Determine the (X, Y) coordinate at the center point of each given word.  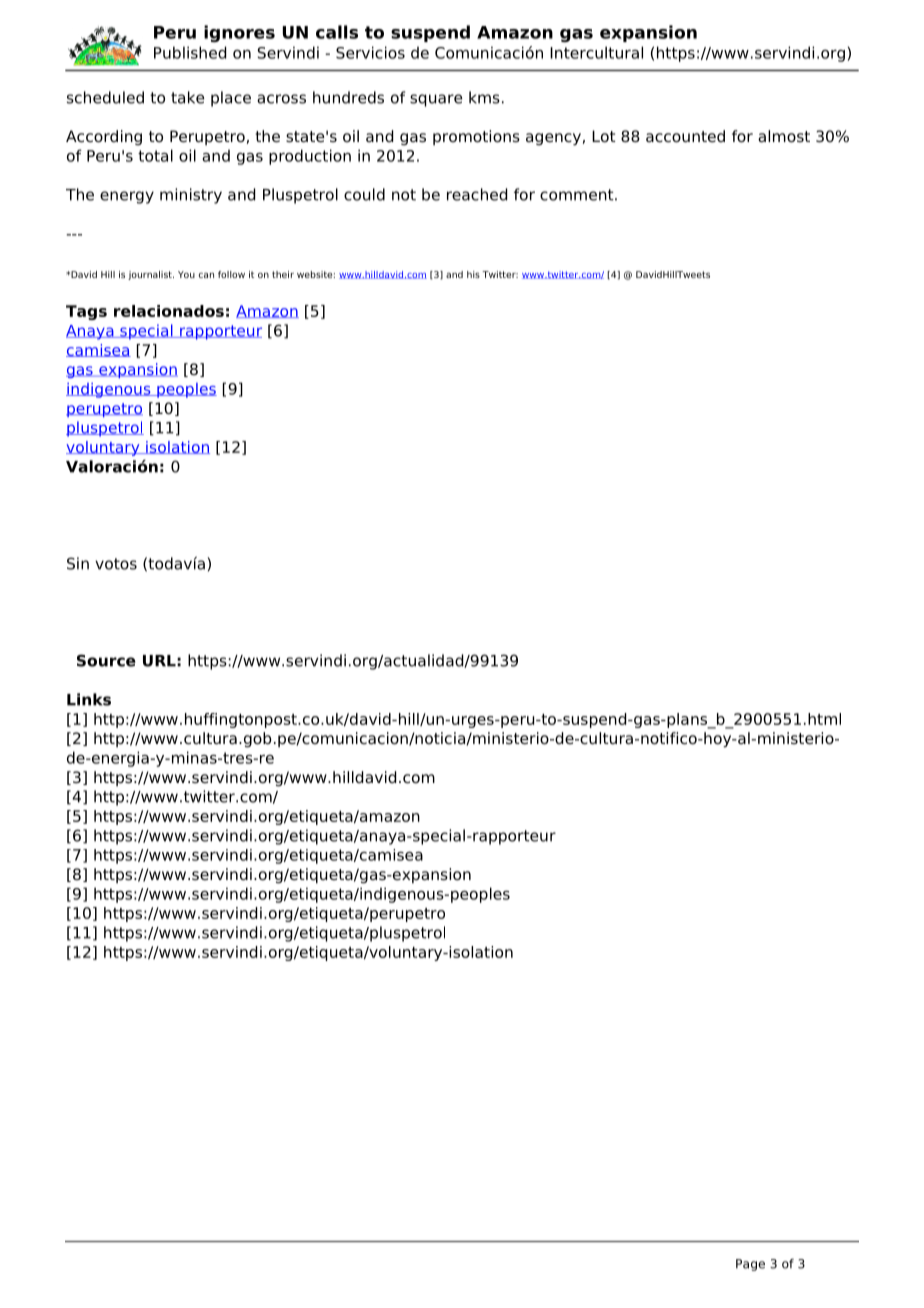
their (283, 274)
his (473, 274)
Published (190, 52)
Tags (86, 312)
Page (750, 1265)
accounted (685, 136)
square (436, 100)
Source (106, 660)
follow (231, 274)
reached (477, 194)
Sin (78, 563)
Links (89, 699)
